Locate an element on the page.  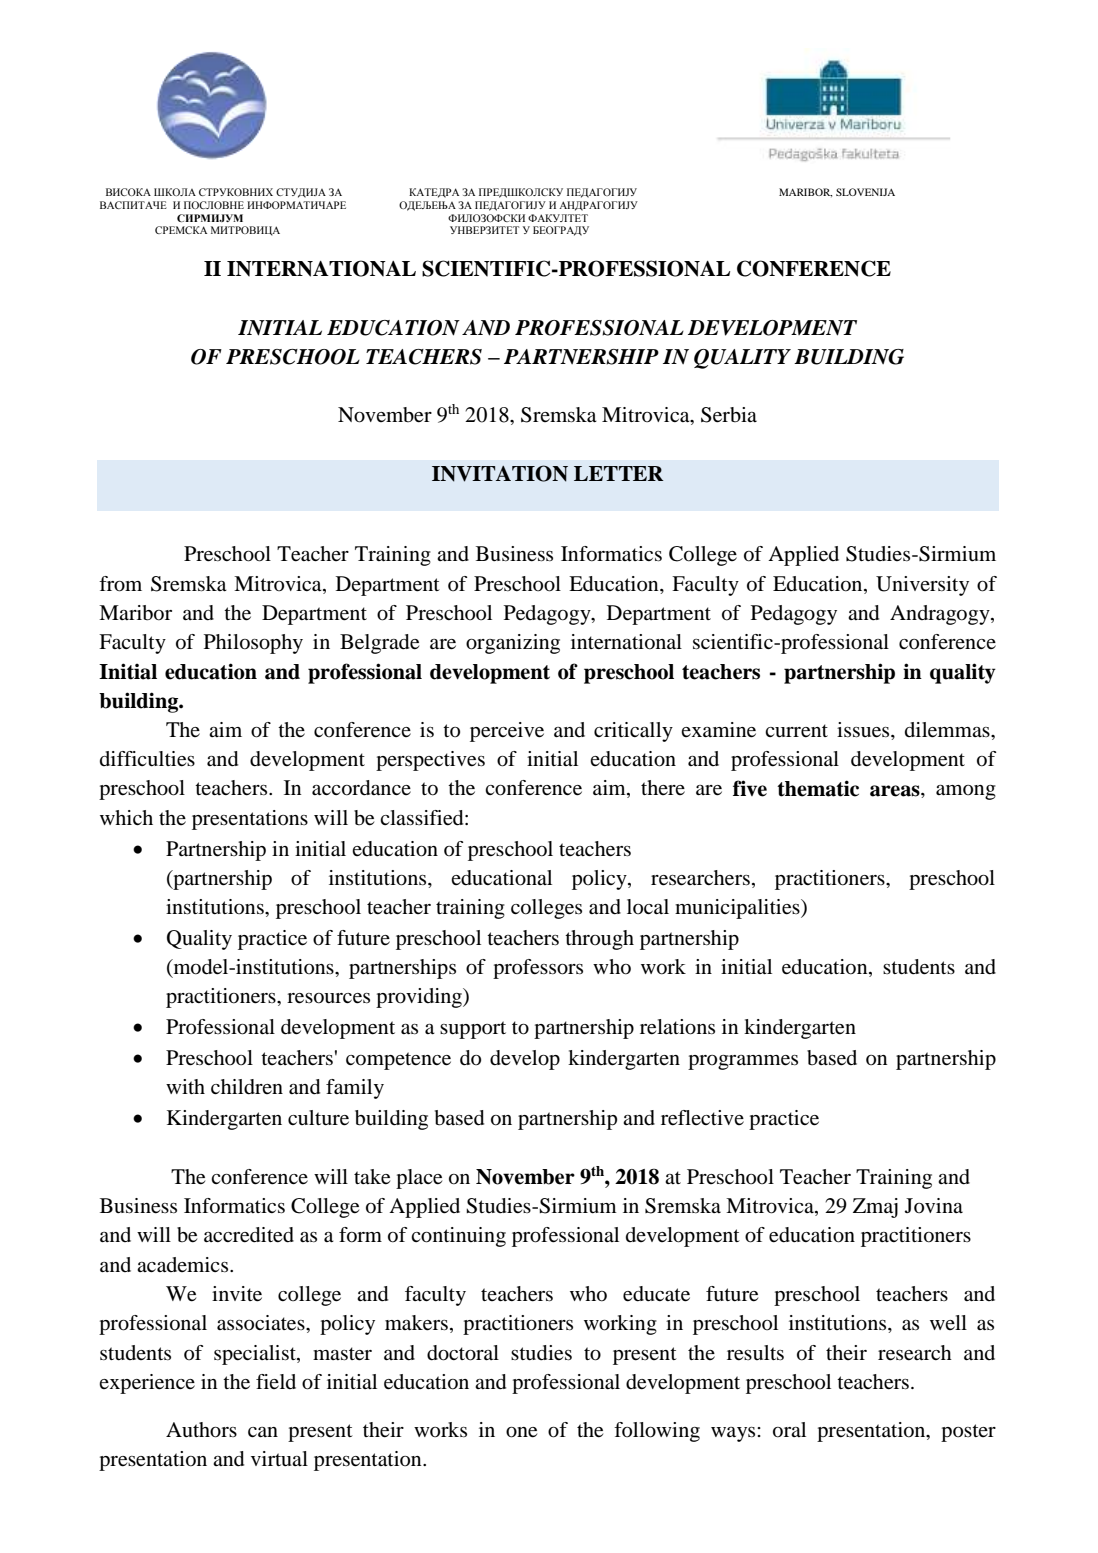
professors is located at coordinates (538, 969).
